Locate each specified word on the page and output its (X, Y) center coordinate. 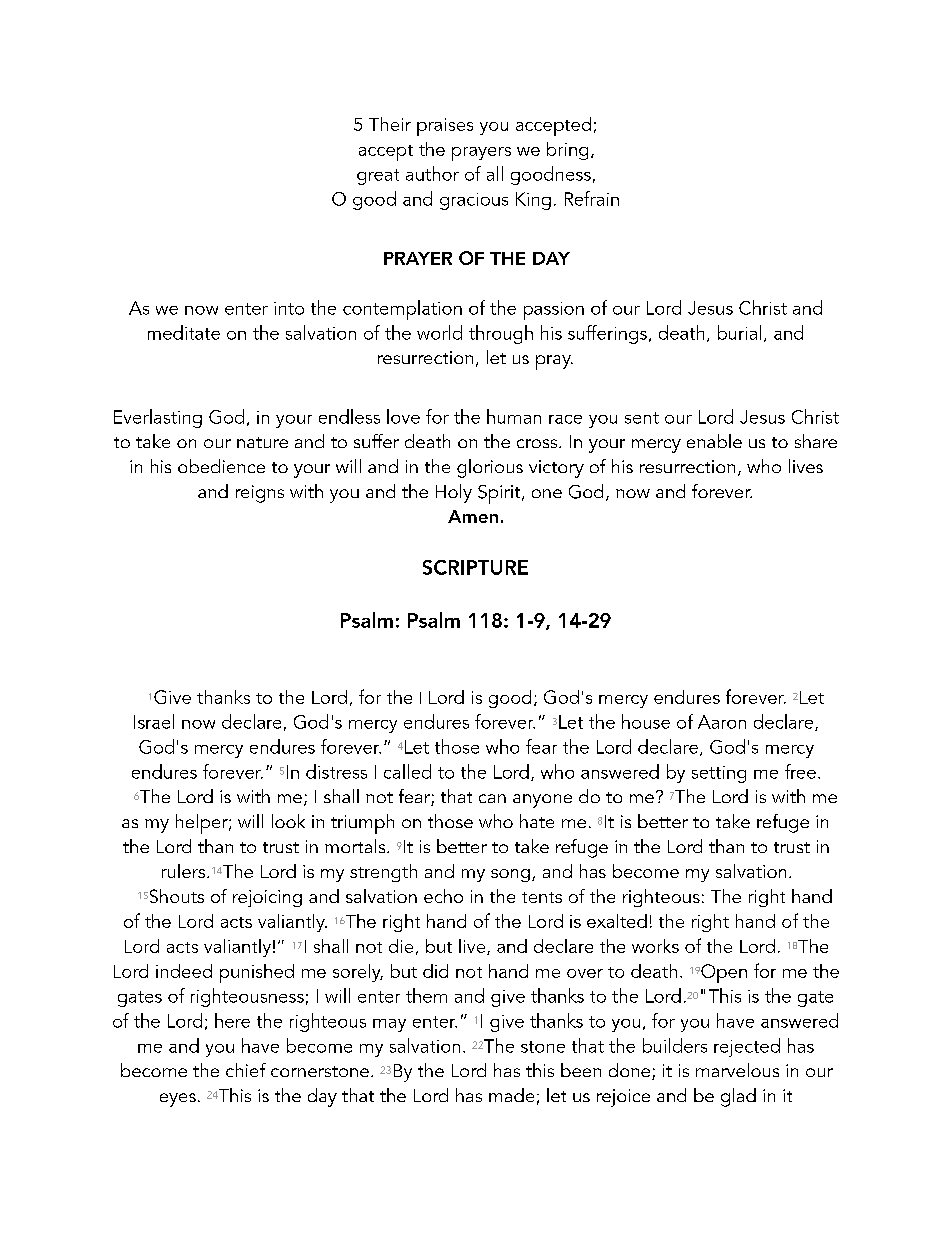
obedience (221, 466)
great (378, 177)
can (492, 798)
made (511, 1095)
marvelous (737, 1070)
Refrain (592, 198)
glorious (490, 468)
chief (246, 1070)
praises (445, 127)
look (288, 821)
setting (719, 774)
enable (714, 441)
